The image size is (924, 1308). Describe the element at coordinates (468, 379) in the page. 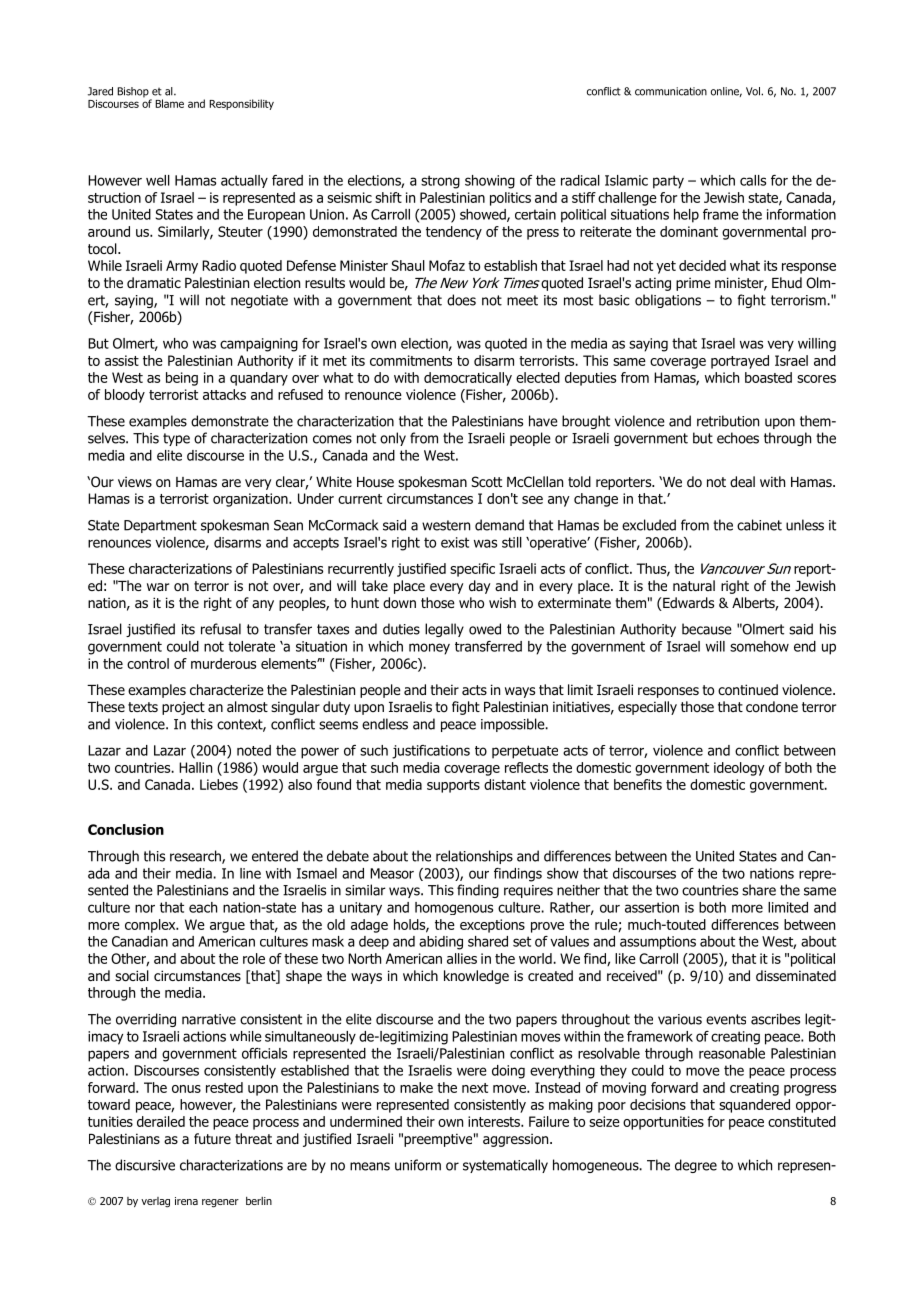

I see `democratically` at that location.
